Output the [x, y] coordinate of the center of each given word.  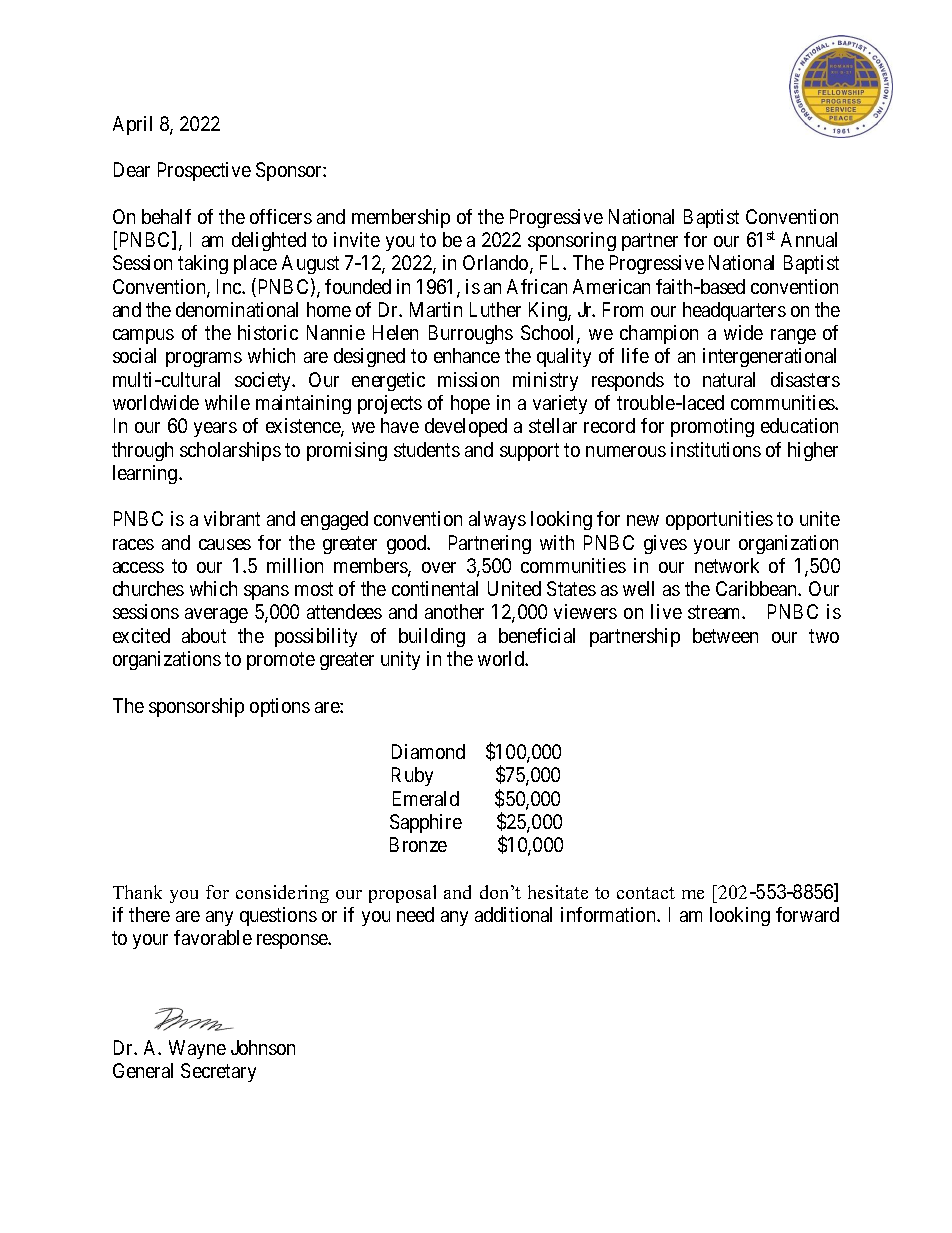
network [727, 565]
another [454, 611]
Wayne [197, 1049]
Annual [809, 239]
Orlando [497, 264]
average [216, 615]
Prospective [204, 171]
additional [513, 914]
